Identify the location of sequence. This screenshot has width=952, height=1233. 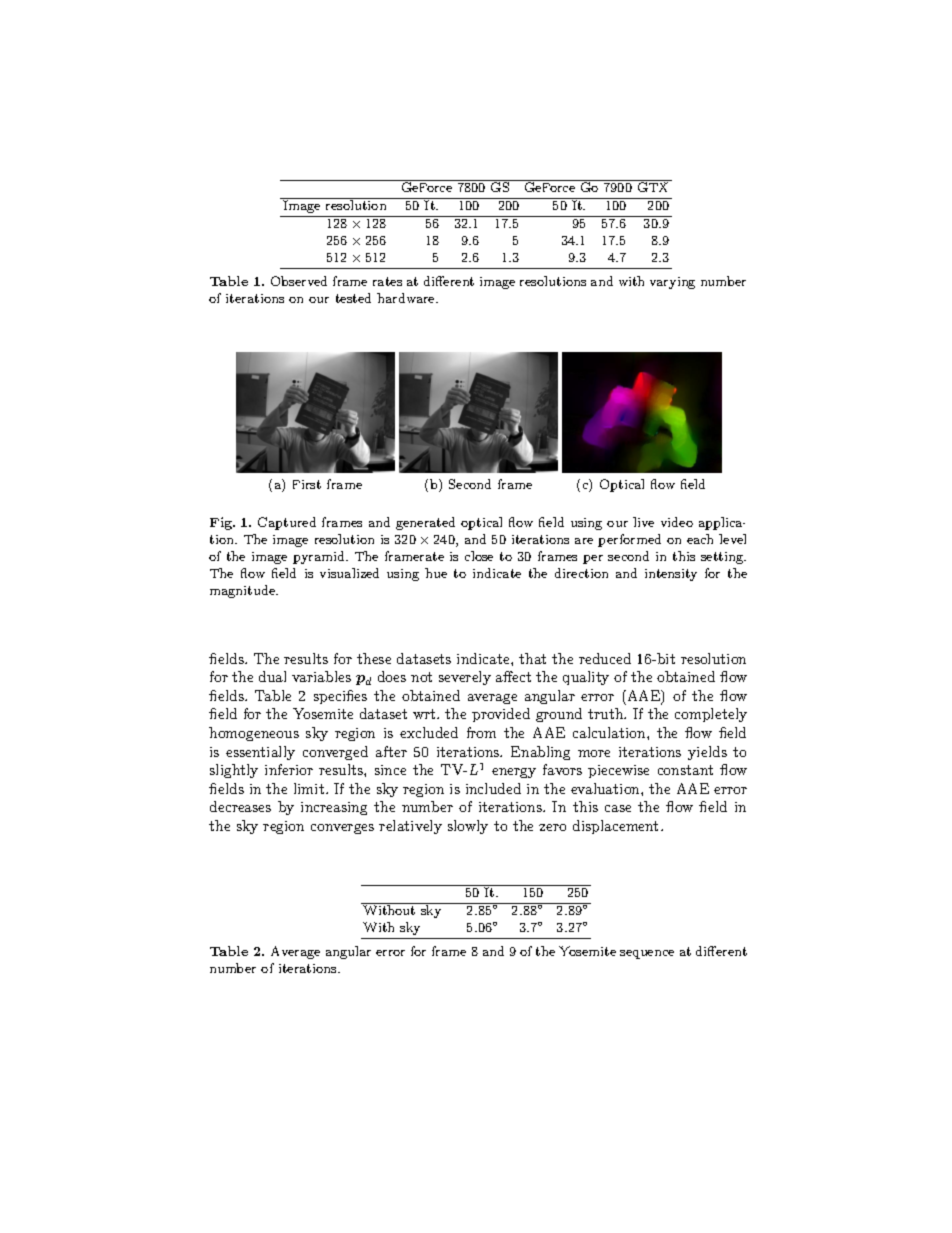
(647, 954).
